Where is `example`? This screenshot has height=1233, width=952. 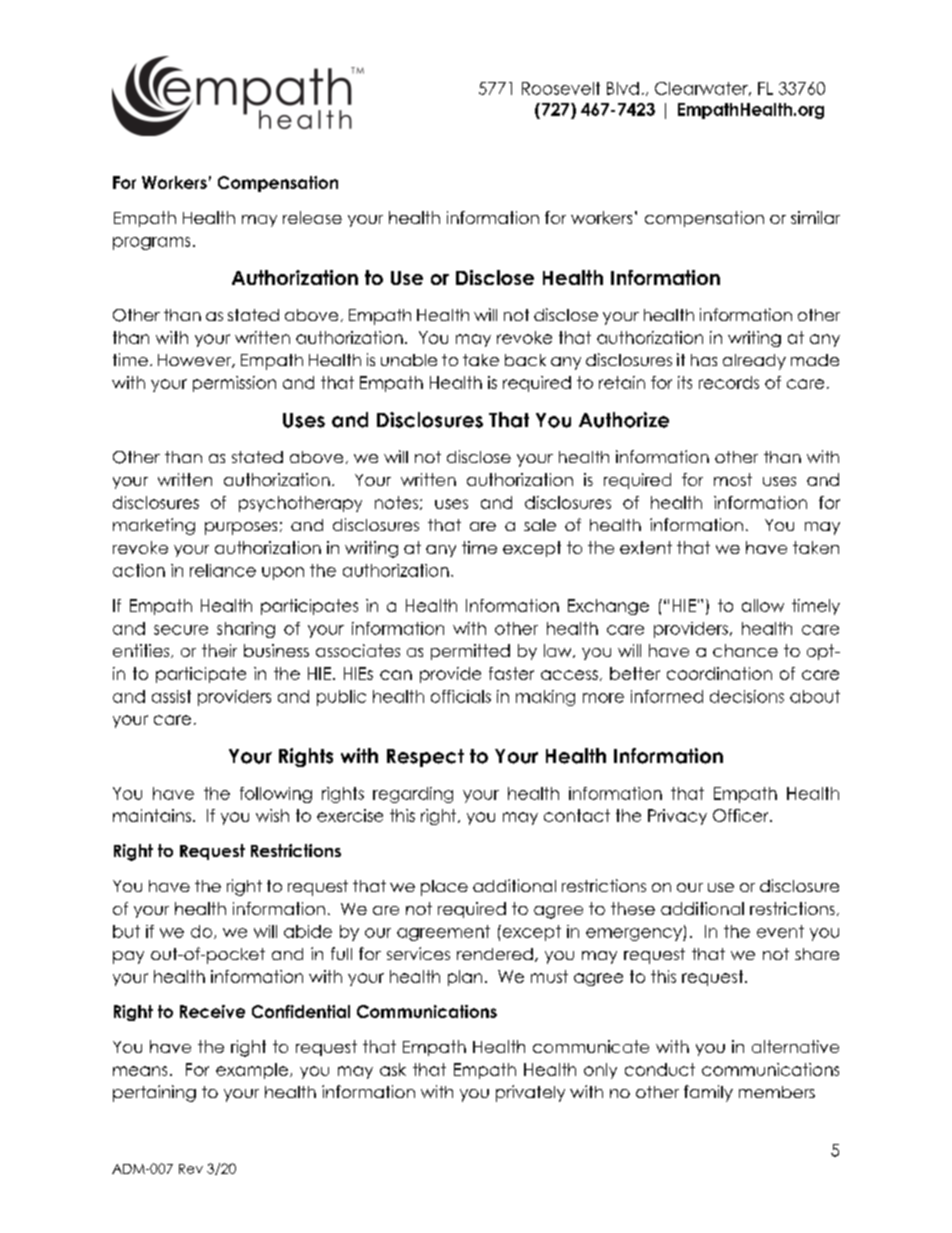 example is located at coordinates (252, 1071).
